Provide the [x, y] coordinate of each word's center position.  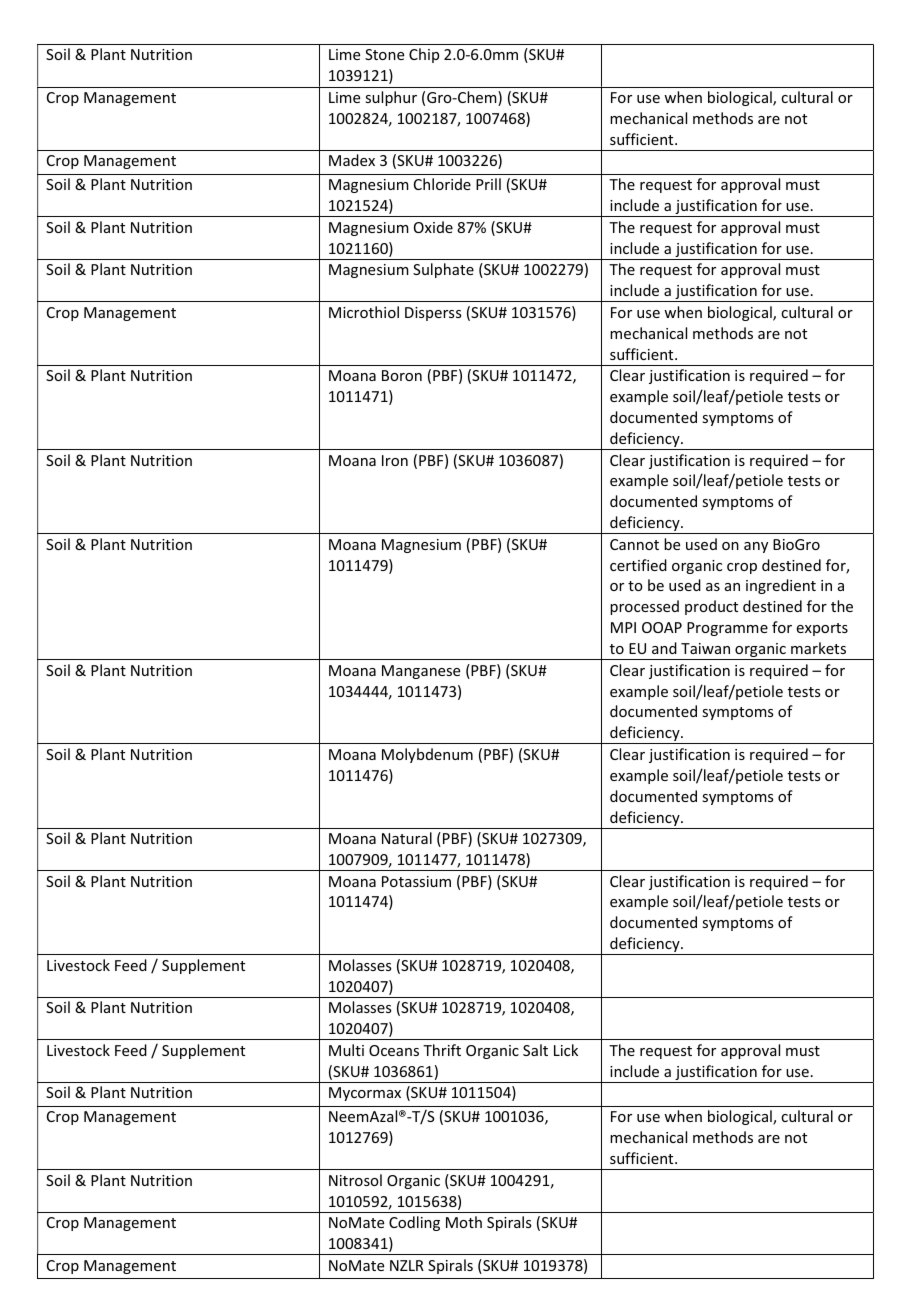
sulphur [391, 98]
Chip [424, 55]
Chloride [442, 184]
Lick [566, 1050]
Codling [414, 1223]
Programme [727, 629]
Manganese [421, 672]
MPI [623, 627]
